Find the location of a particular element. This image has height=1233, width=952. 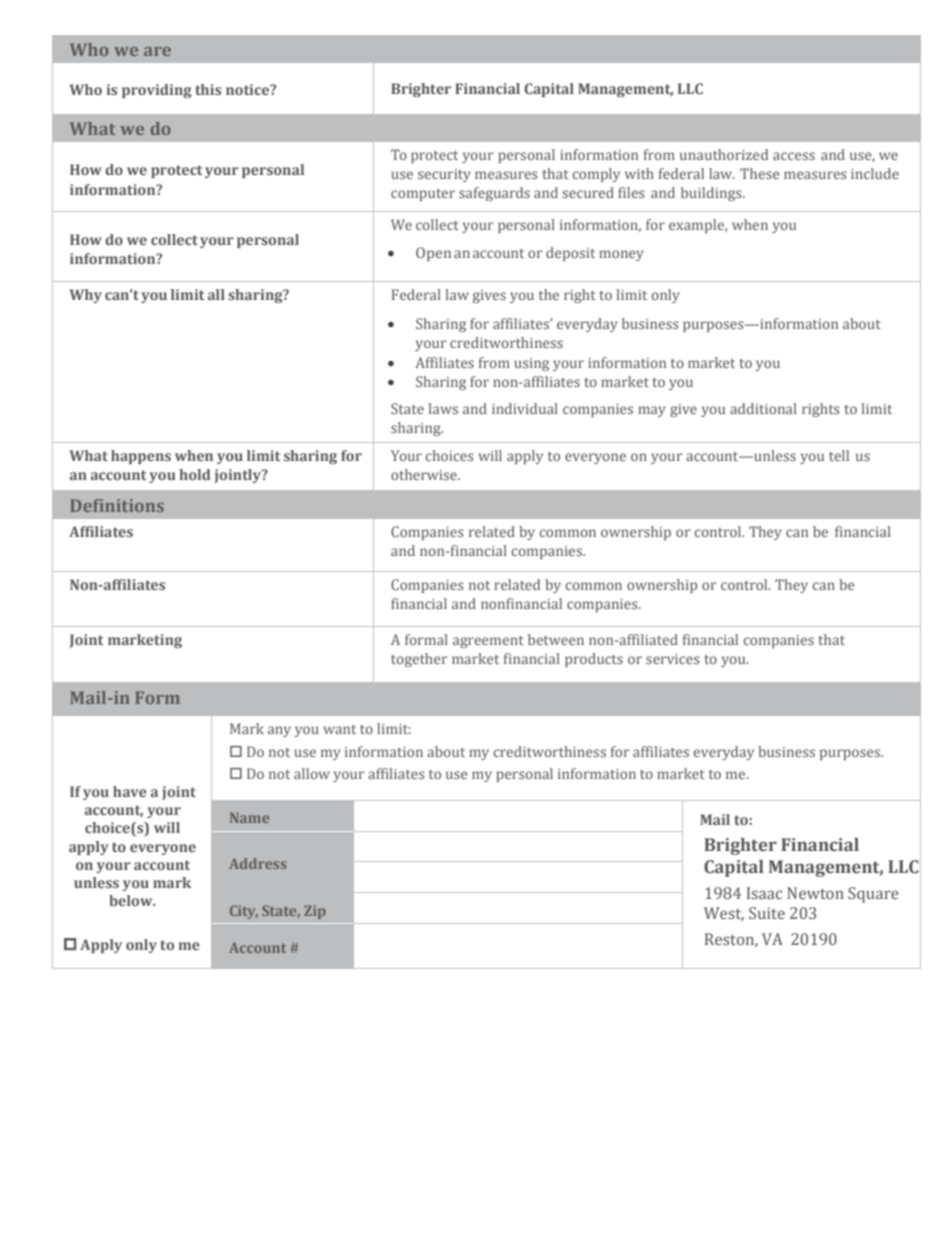

providing is located at coordinates (156, 91).
